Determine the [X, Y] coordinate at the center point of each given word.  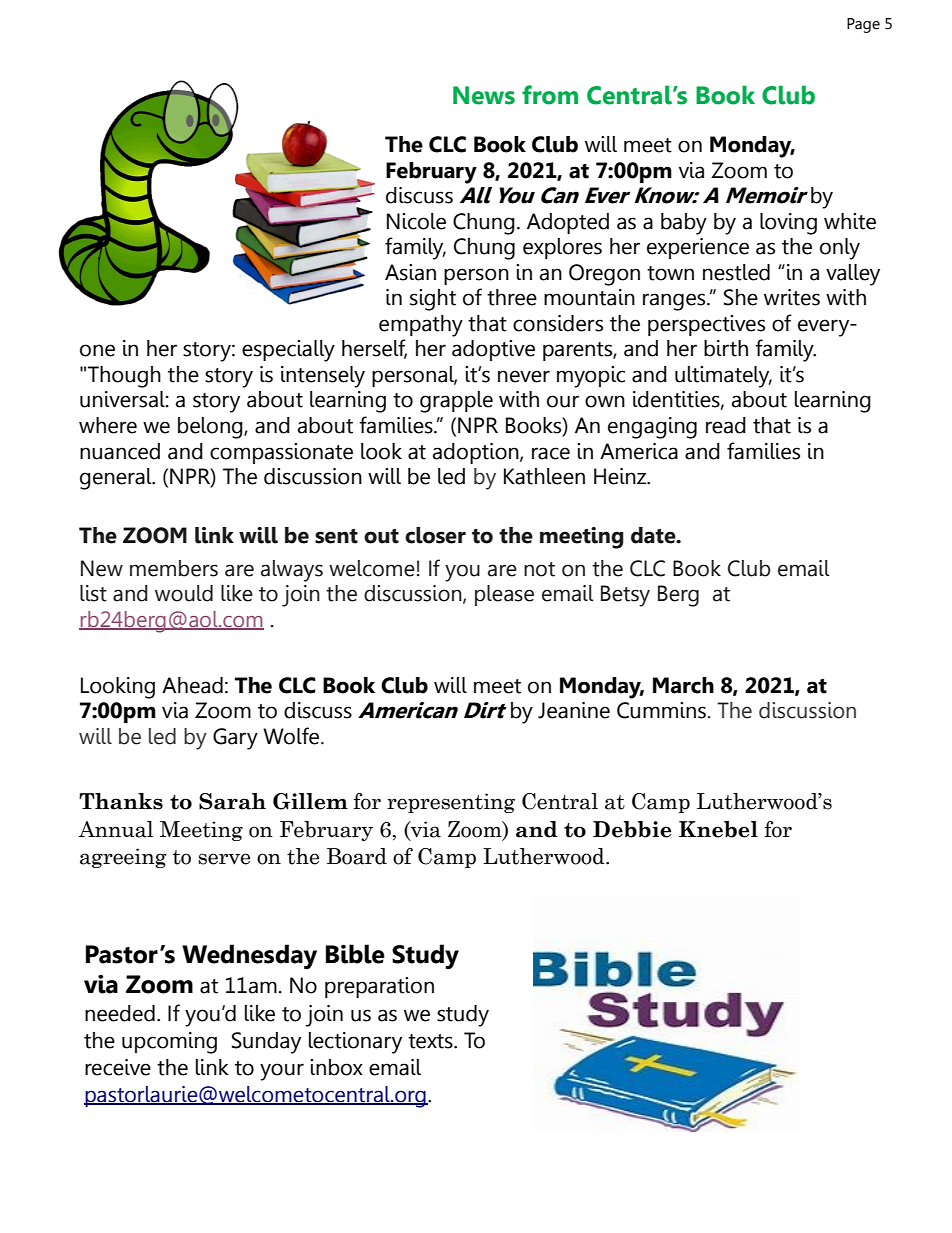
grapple [456, 402]
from [550, 95]
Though [124, 377]
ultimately [723, 377]
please [504, 595]
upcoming [169, 1043]
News [484, 95]
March [683, 685]
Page [863, 25]
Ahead [192, 685]
